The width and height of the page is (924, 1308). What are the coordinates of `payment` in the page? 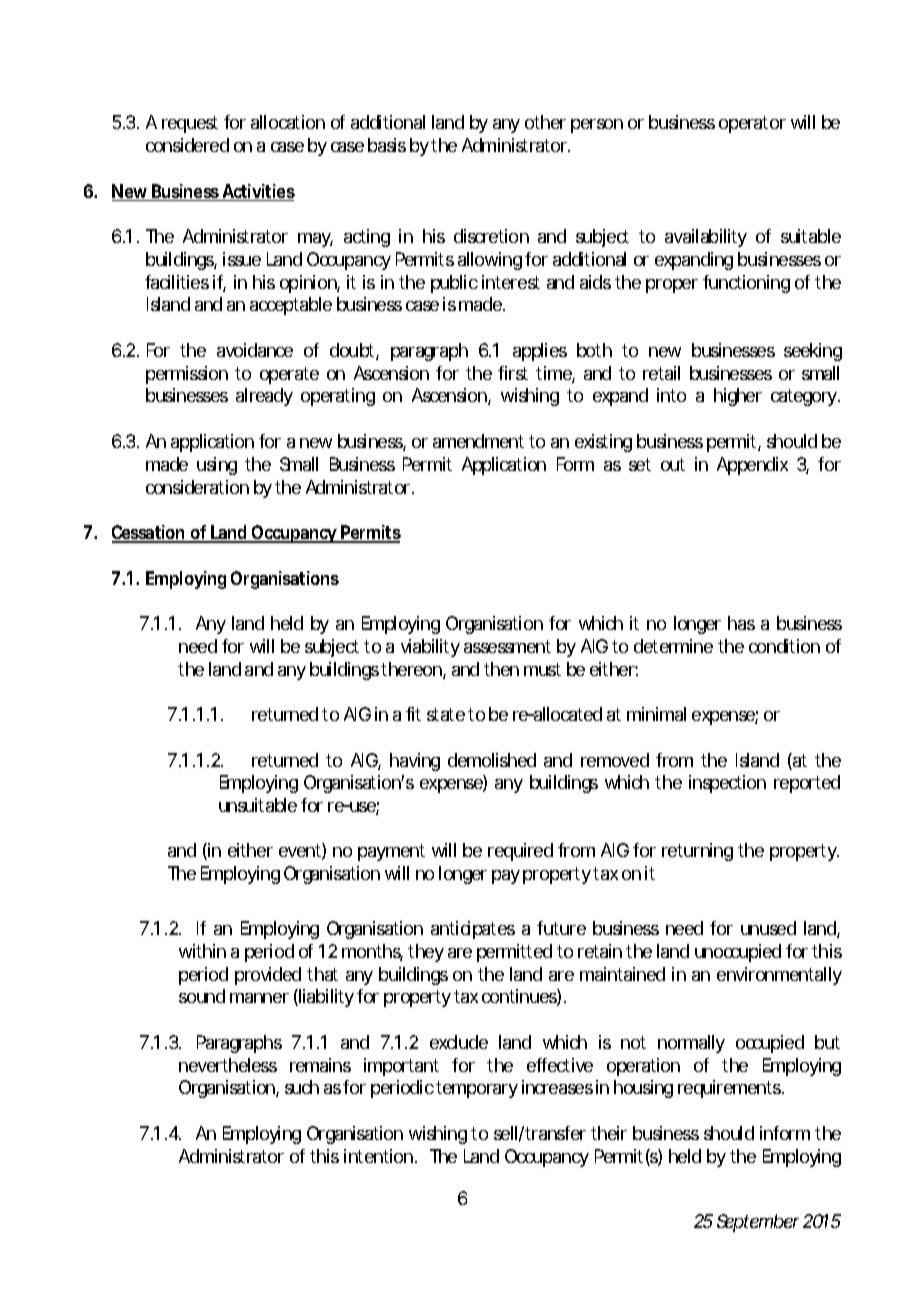 It's located at (391, 852).
